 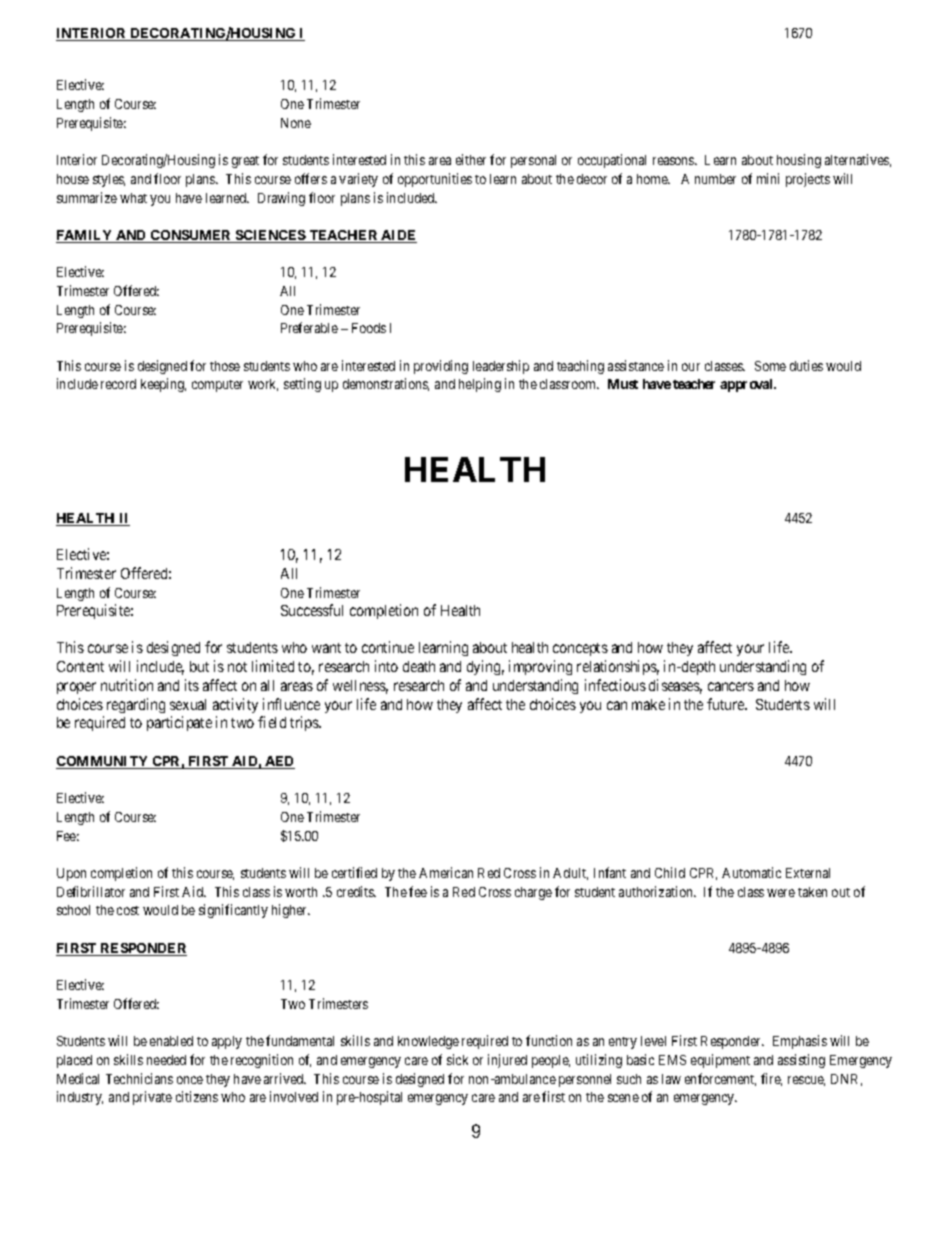 What do you see at coordinates (768, 178) in the screenshot?
I see `mini` at bounding box center [768, 178].
